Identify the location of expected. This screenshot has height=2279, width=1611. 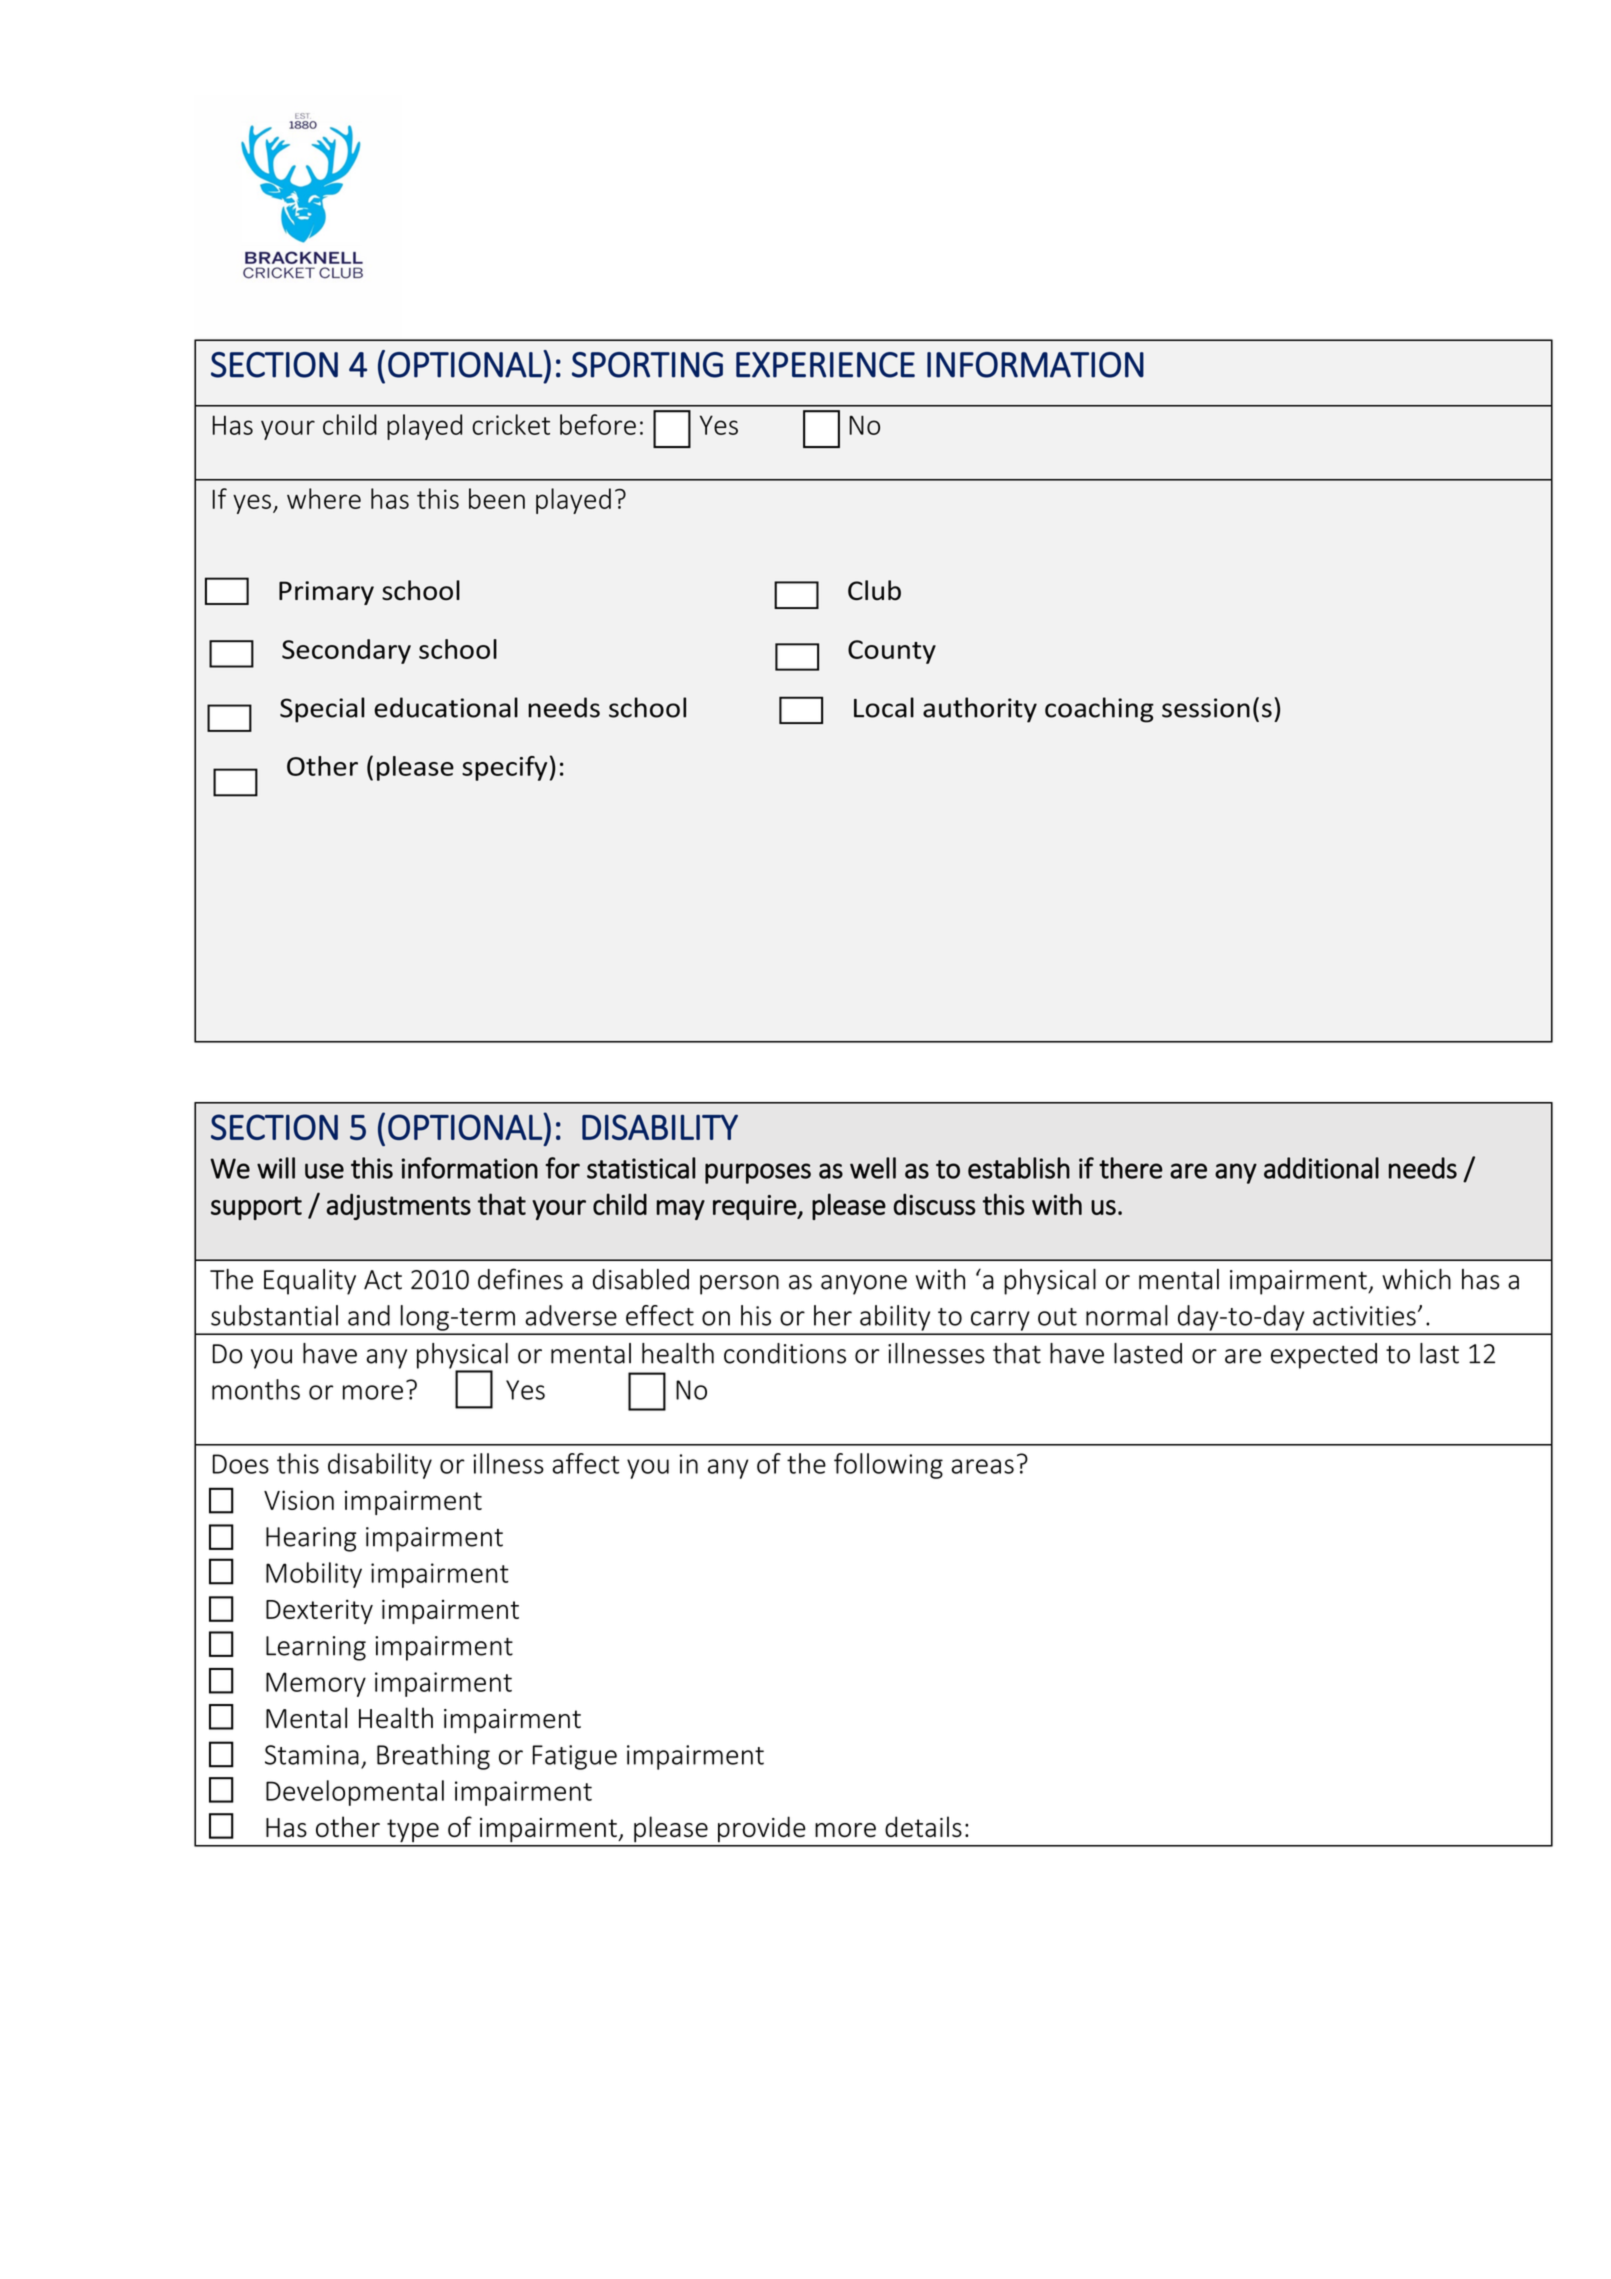
(1324, 1356).
